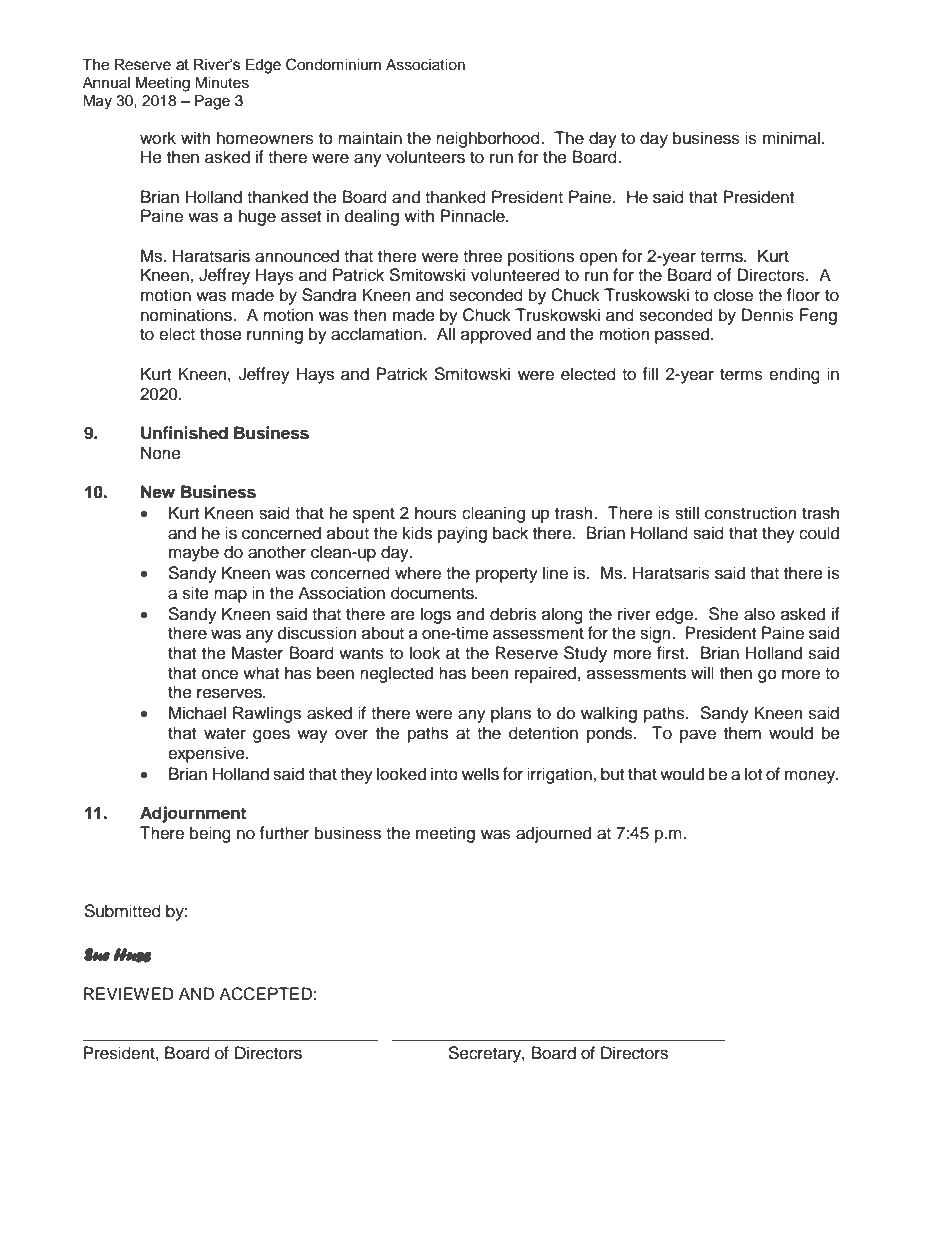 The image size is (952, 1233). Describe the element at coordinates (132, 955) in the document. I see `Huss` at that location.
